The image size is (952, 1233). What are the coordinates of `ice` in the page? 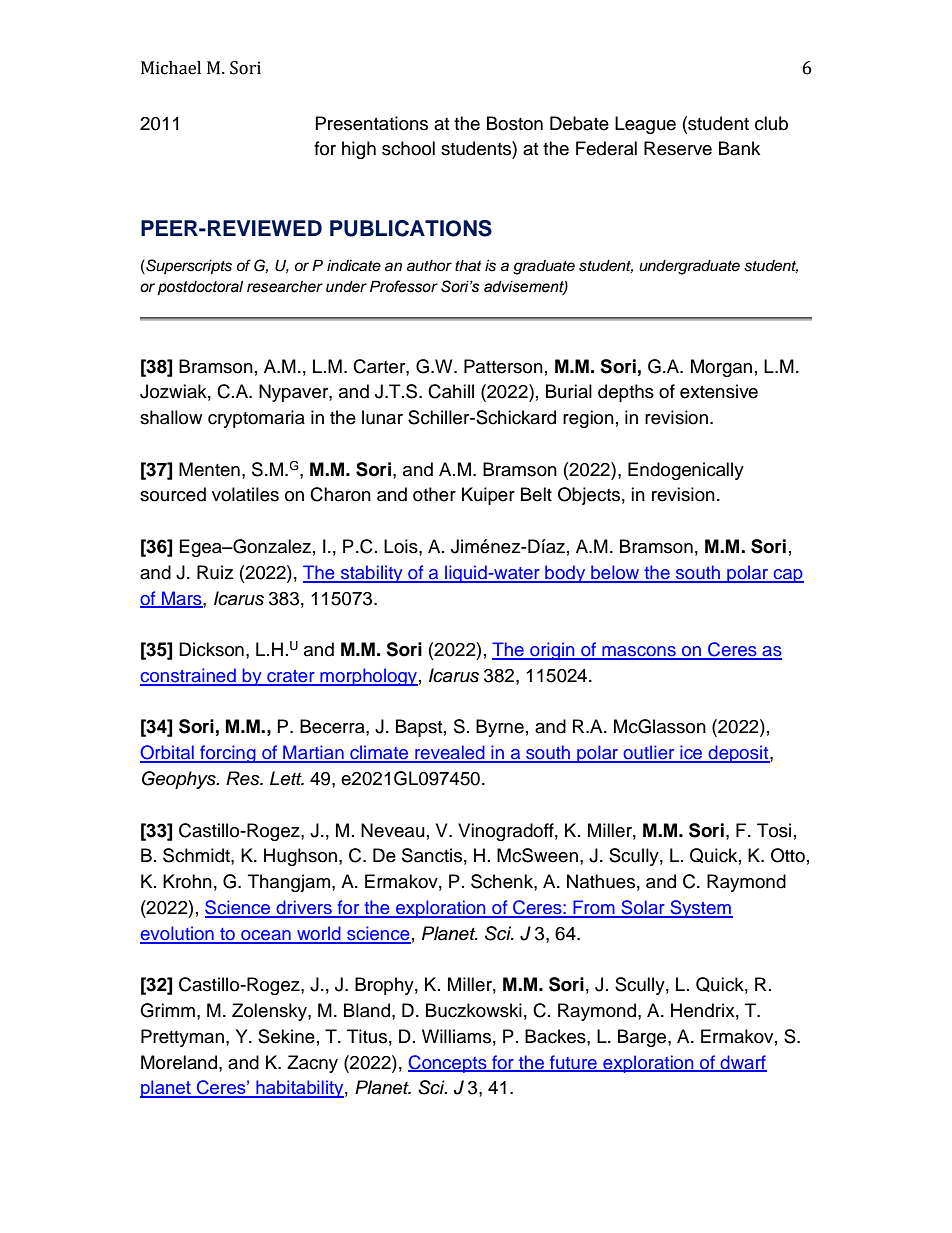 It's located at (691, 753).
